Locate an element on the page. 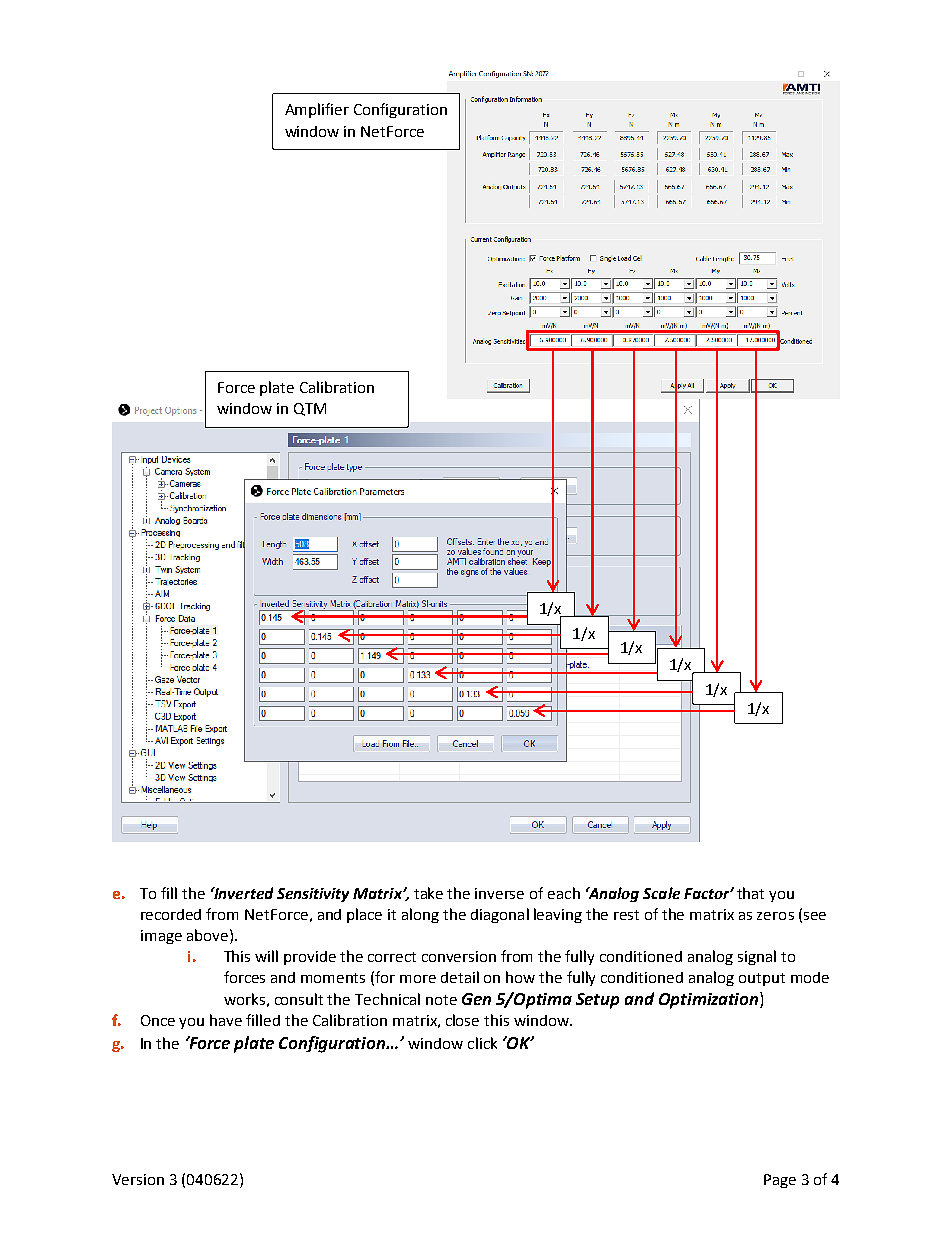 The width and height of the image is (952, 1233). each is located at coordinates (564, 893).
